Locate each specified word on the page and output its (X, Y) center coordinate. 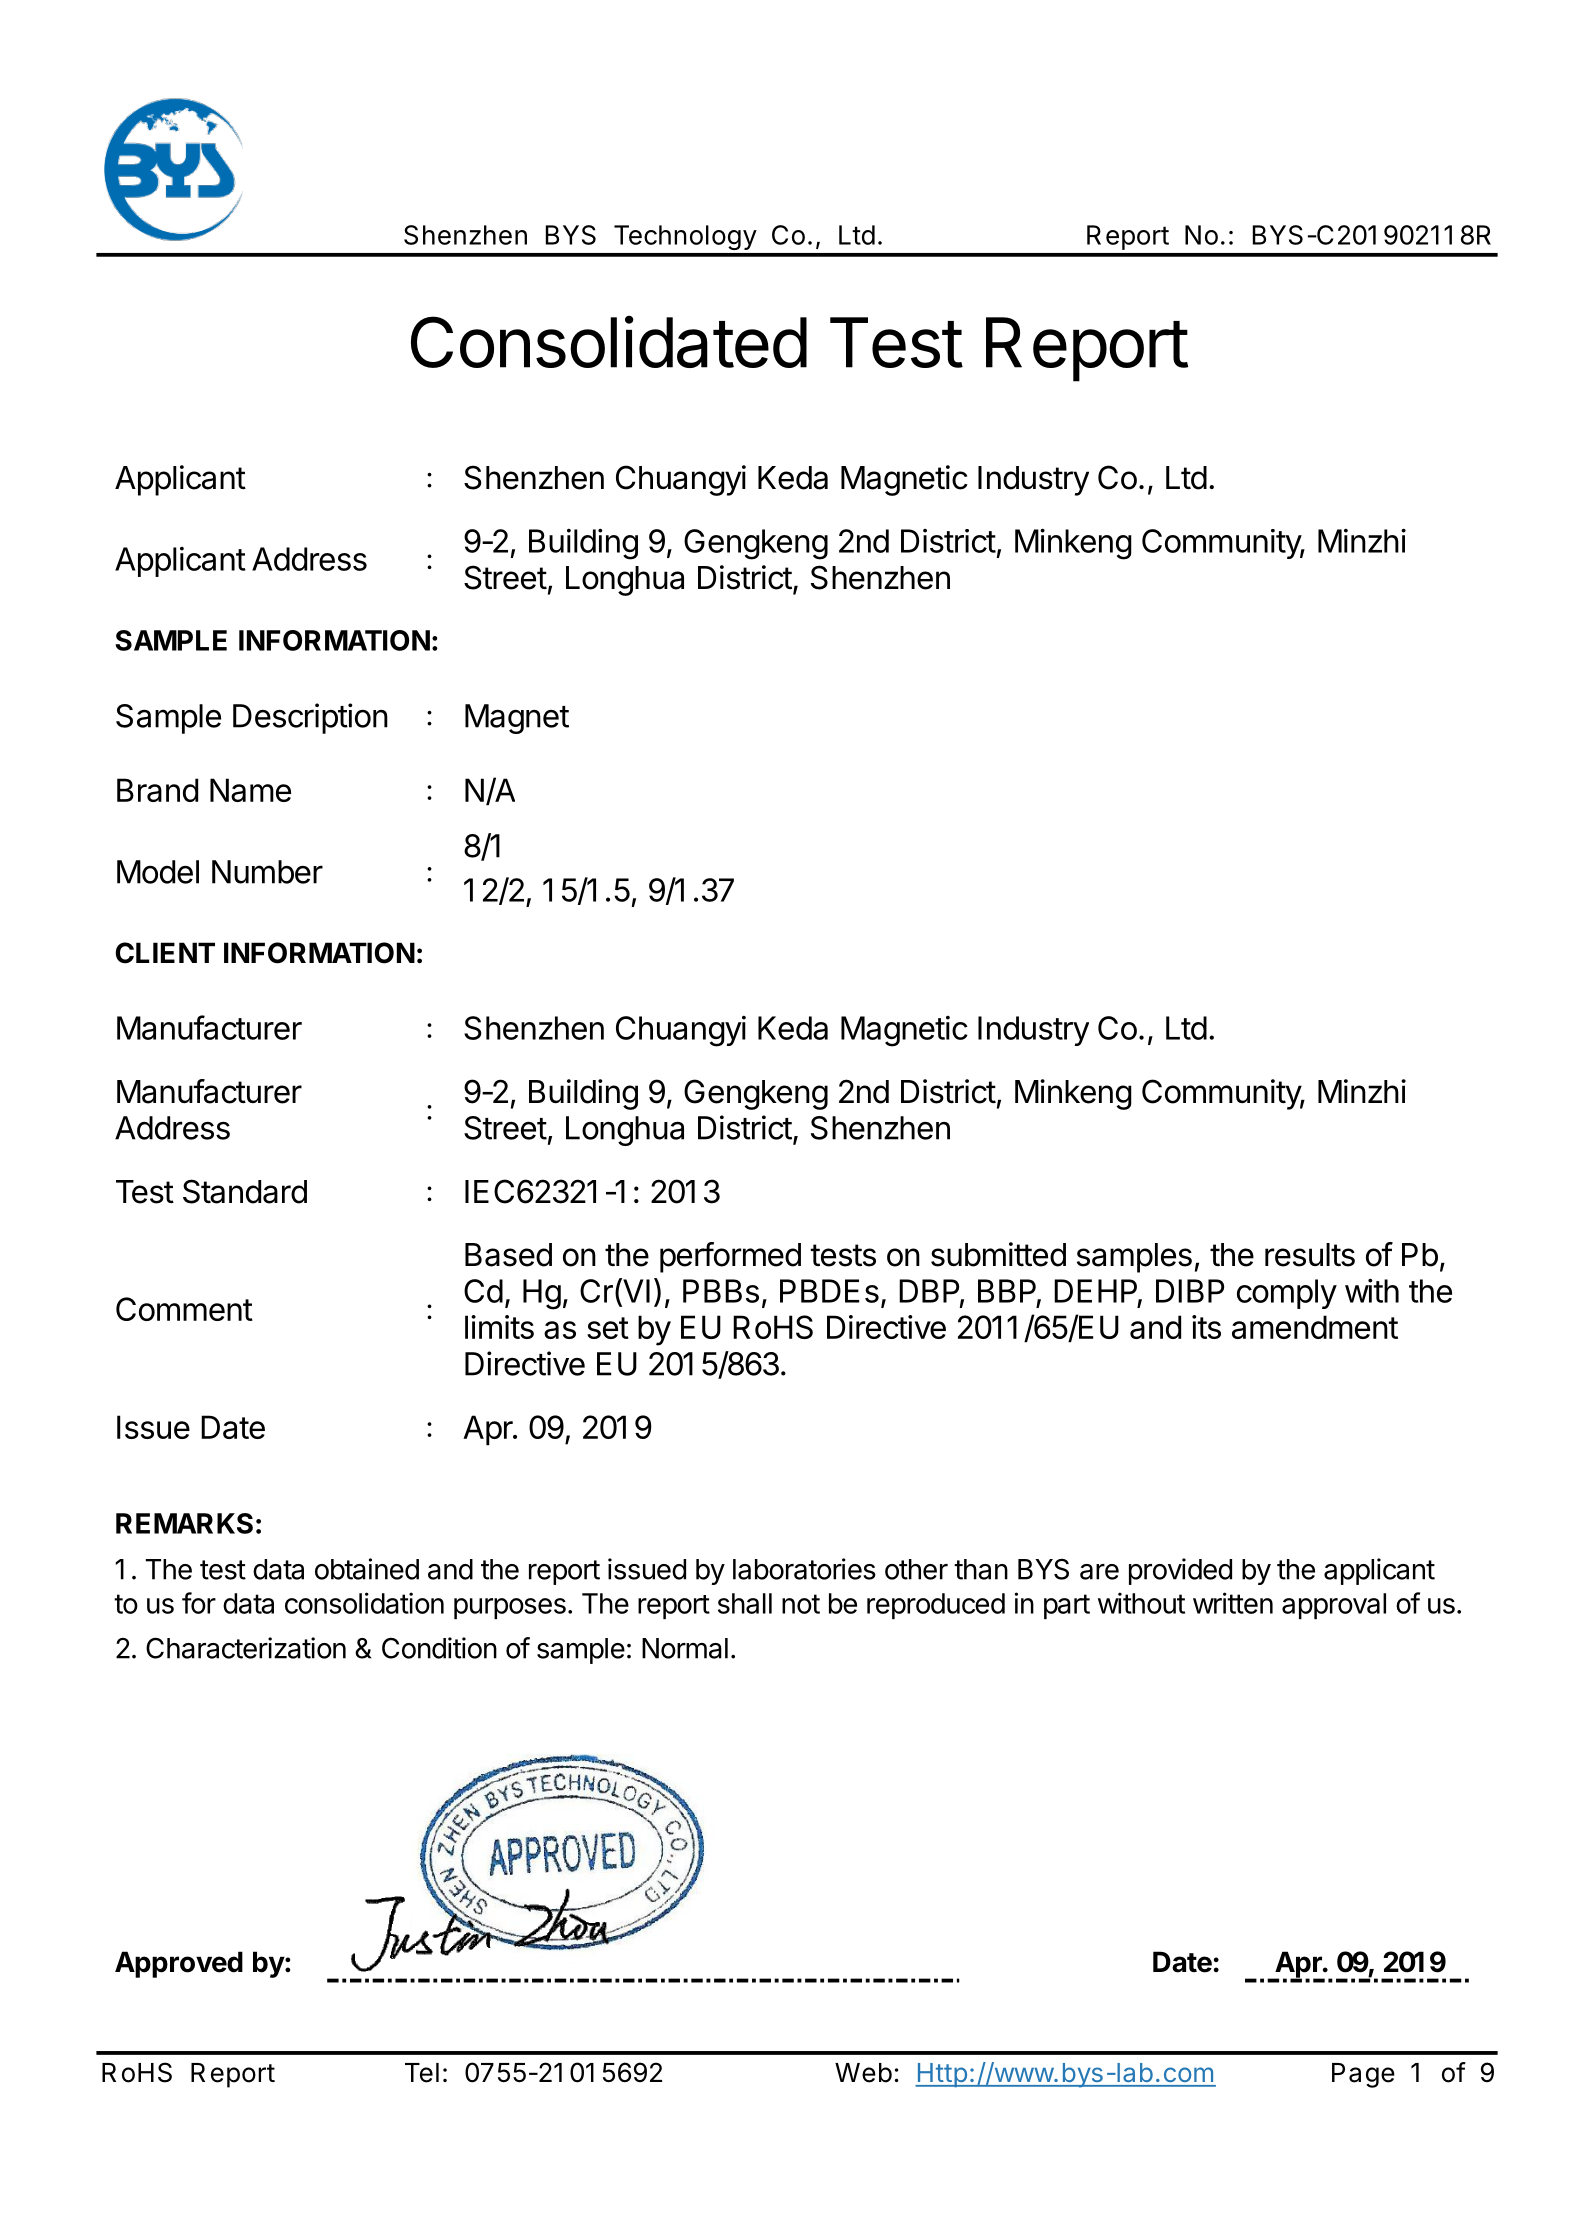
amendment (1315, 1327)
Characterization (246, 1648)
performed (730, 1257)
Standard (245, 1191)
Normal (685, 1648)
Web (863, 2073)
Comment (184, 1309)
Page (1363, 2075)
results (1310, 1255)
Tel (422, 2073)
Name (250, 790)
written (1233, 1603)
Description (310, 718)
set (608, 1328)
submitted (998, 1254)
